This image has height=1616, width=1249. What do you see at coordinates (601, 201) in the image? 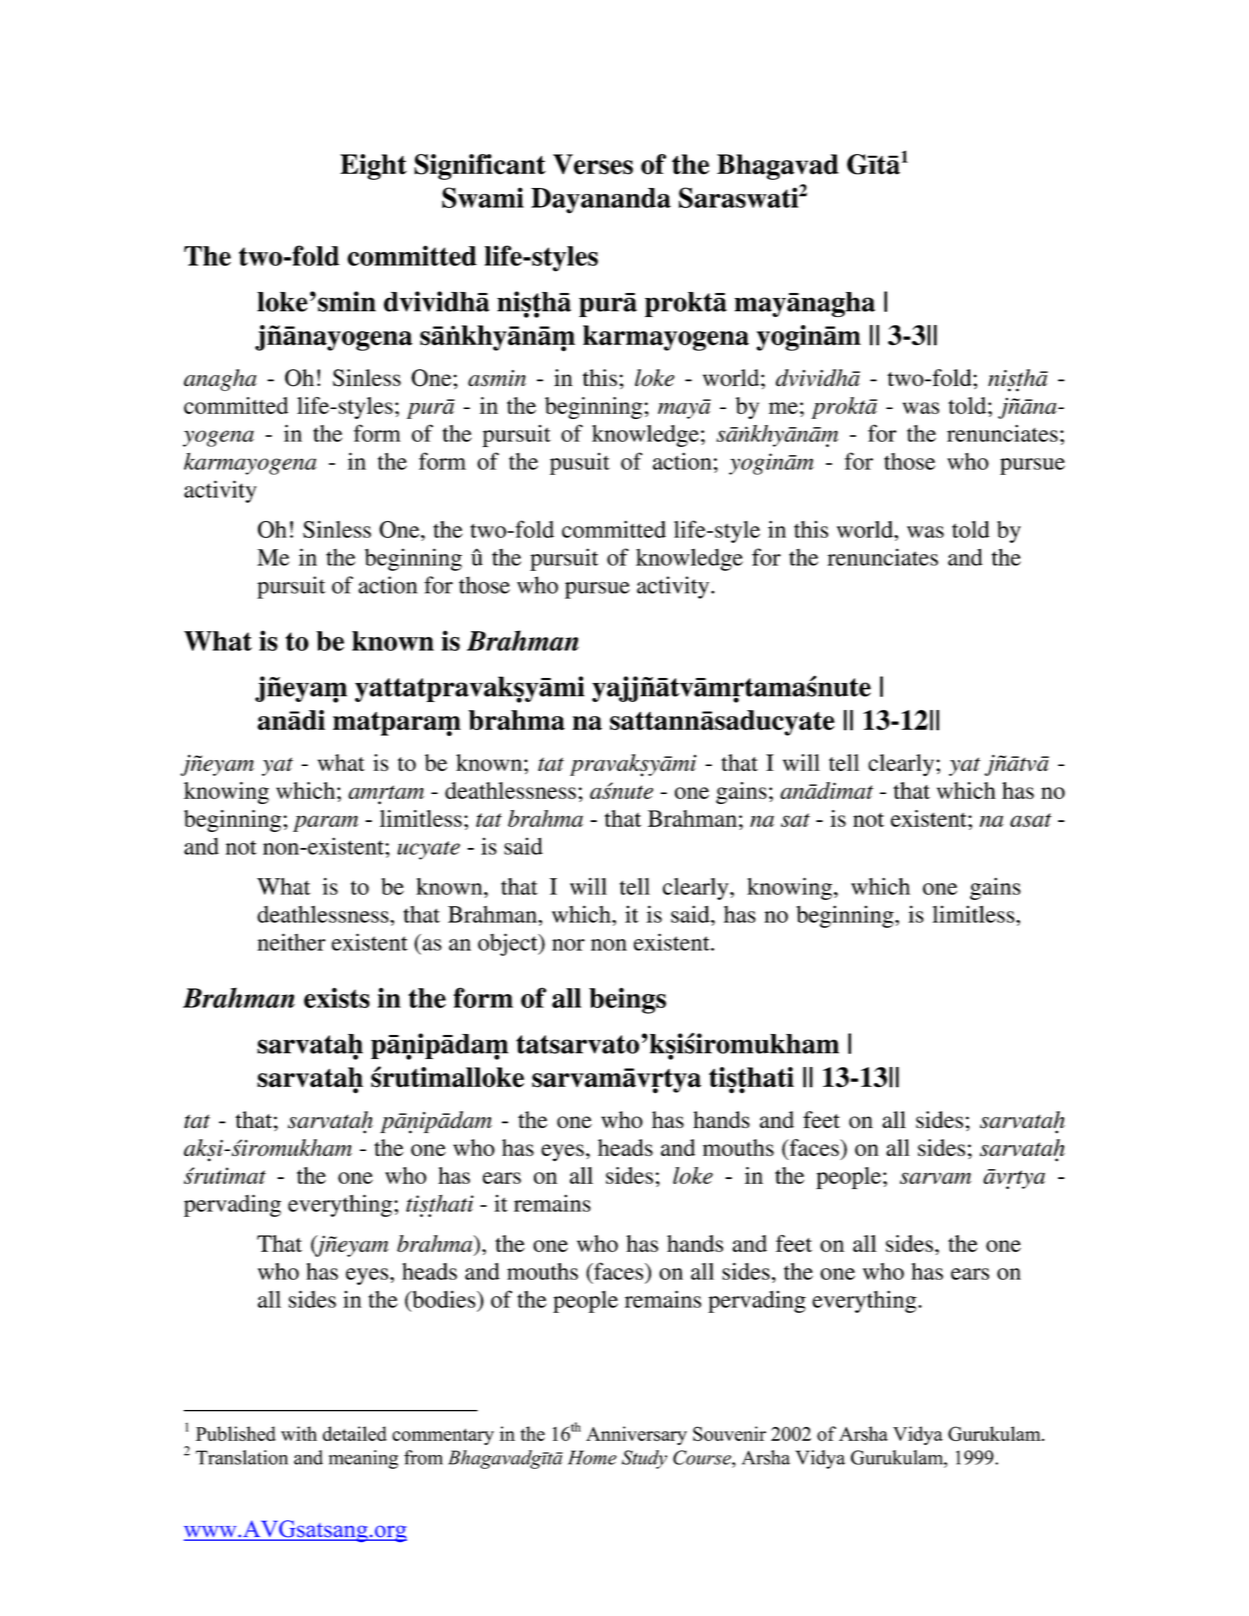
I see `Dayananda` at bounding box center [601, 201].
